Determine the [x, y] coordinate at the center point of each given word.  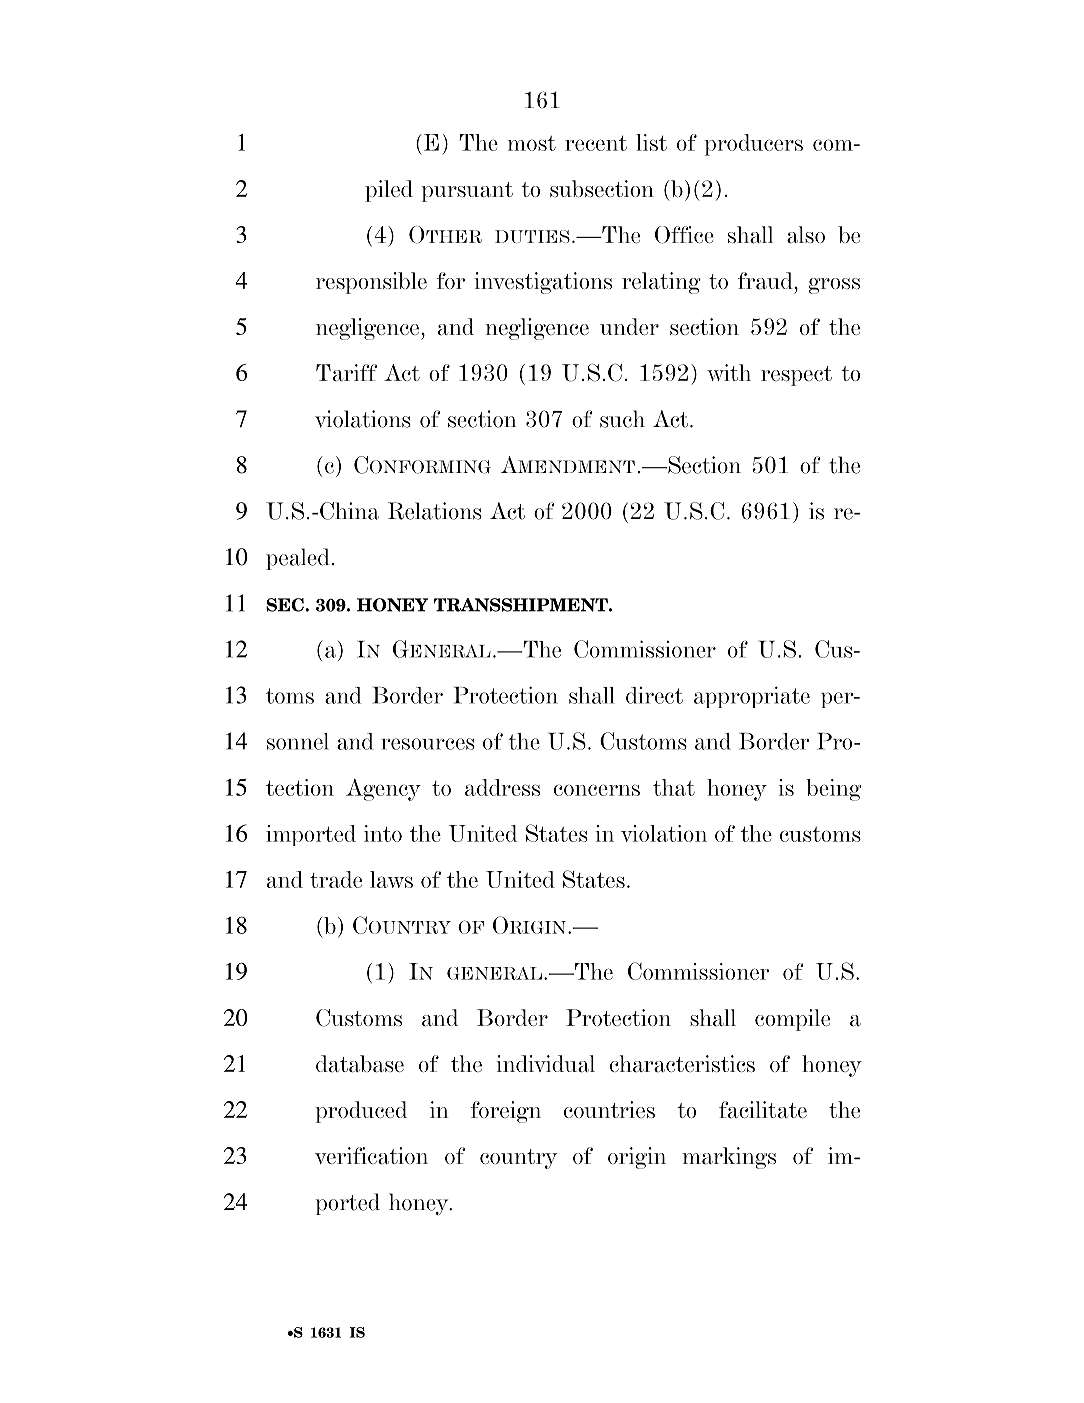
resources [428, 744]
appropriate [752, 697]
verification [371, 1156]
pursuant [467, 192]
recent [596, 143]
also [806, 235]
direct [654, 695]
